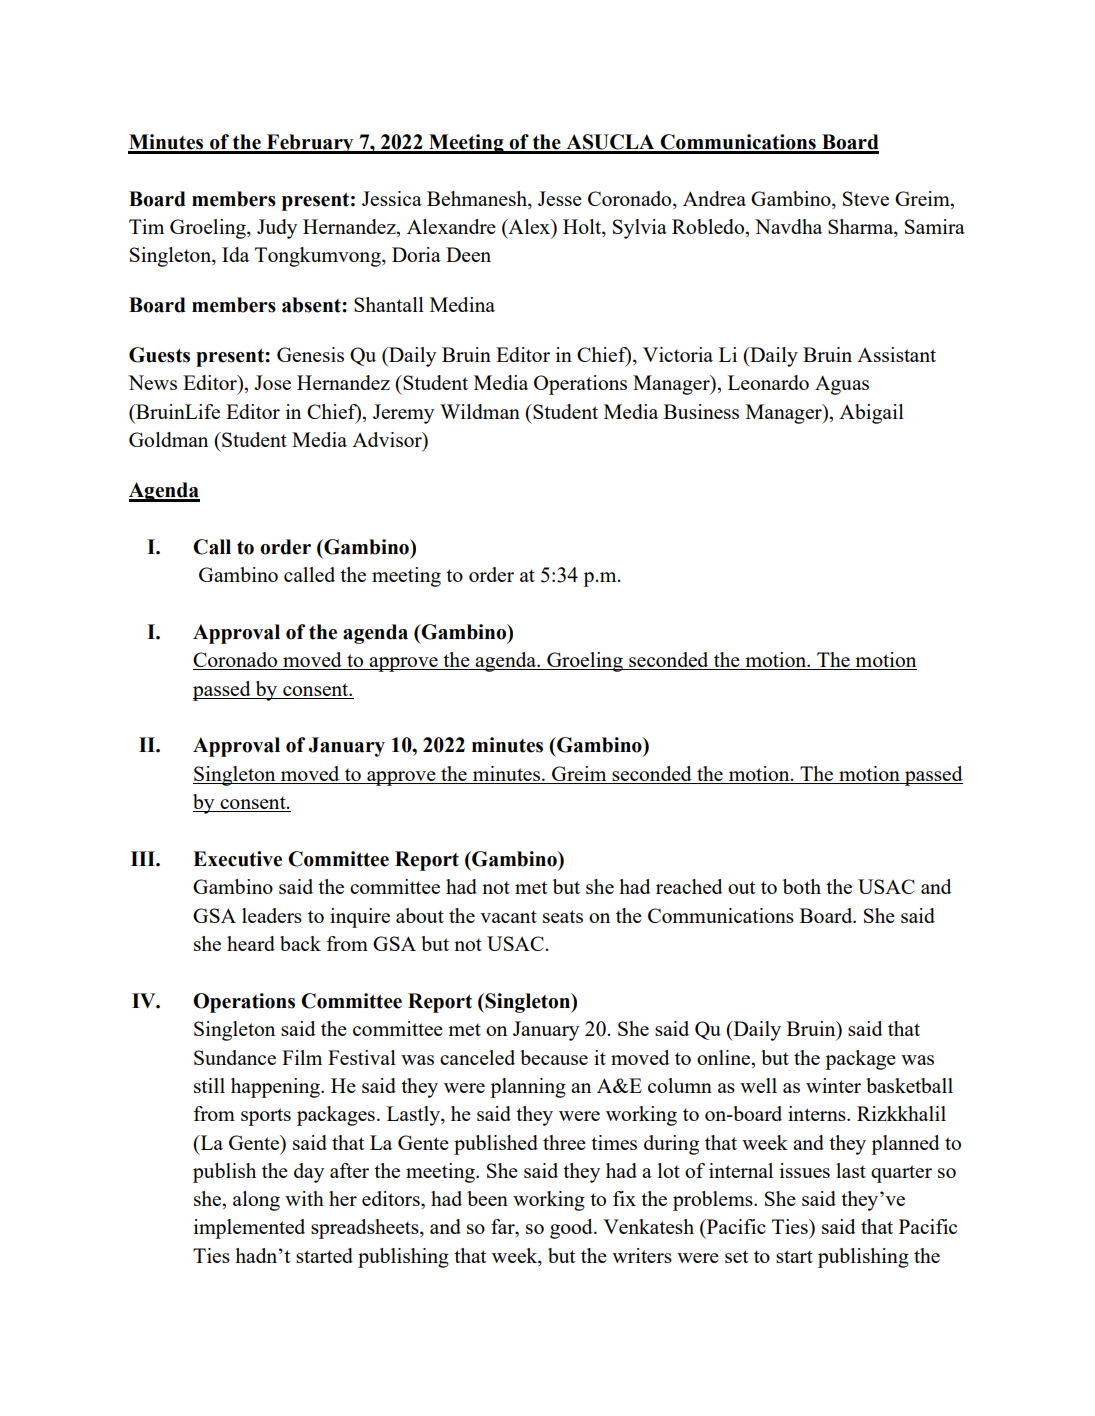  I want to click on Leonardo, so click(768, 382).
